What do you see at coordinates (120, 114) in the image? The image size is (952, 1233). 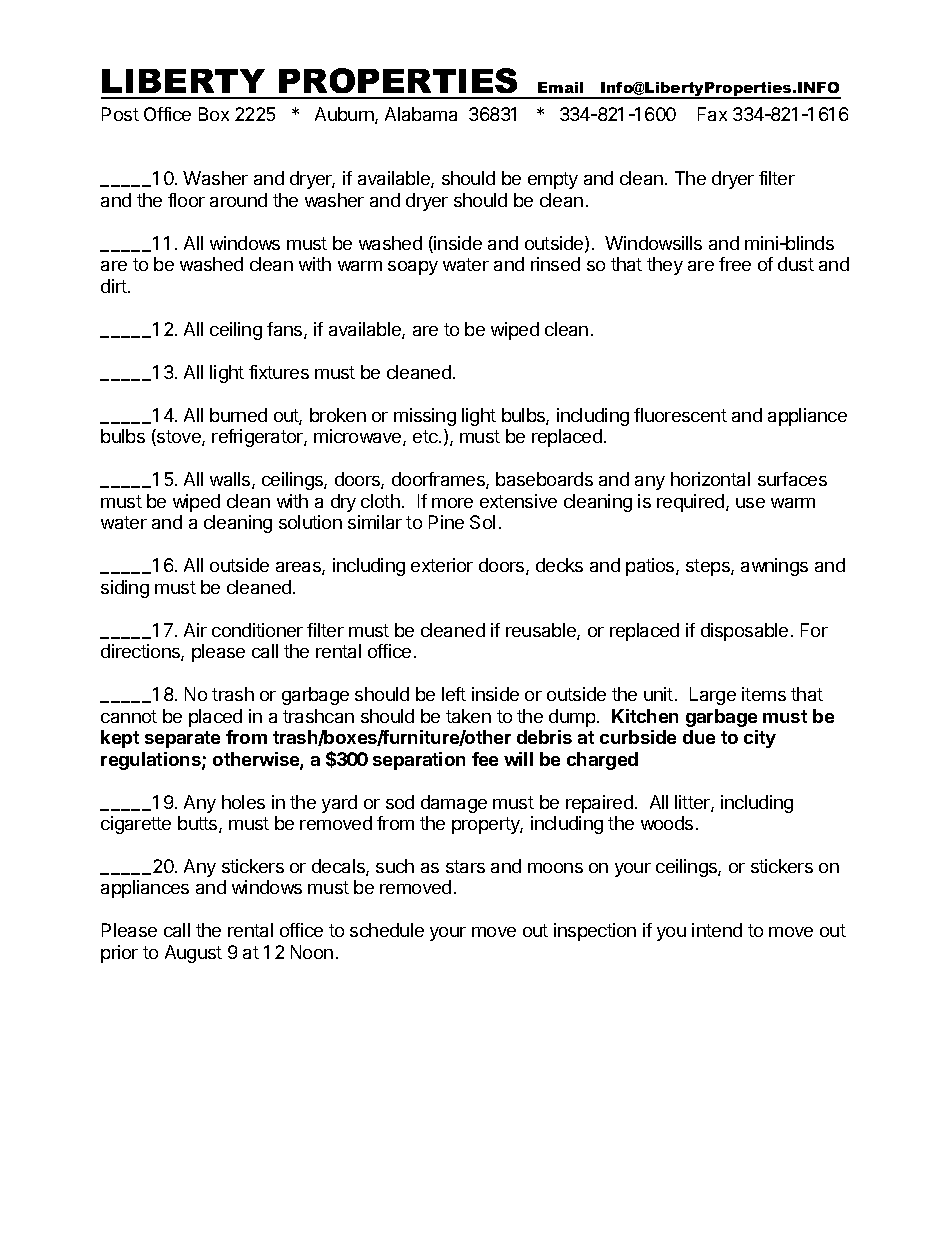 I see `Post` at bounding box center [120, 114].
